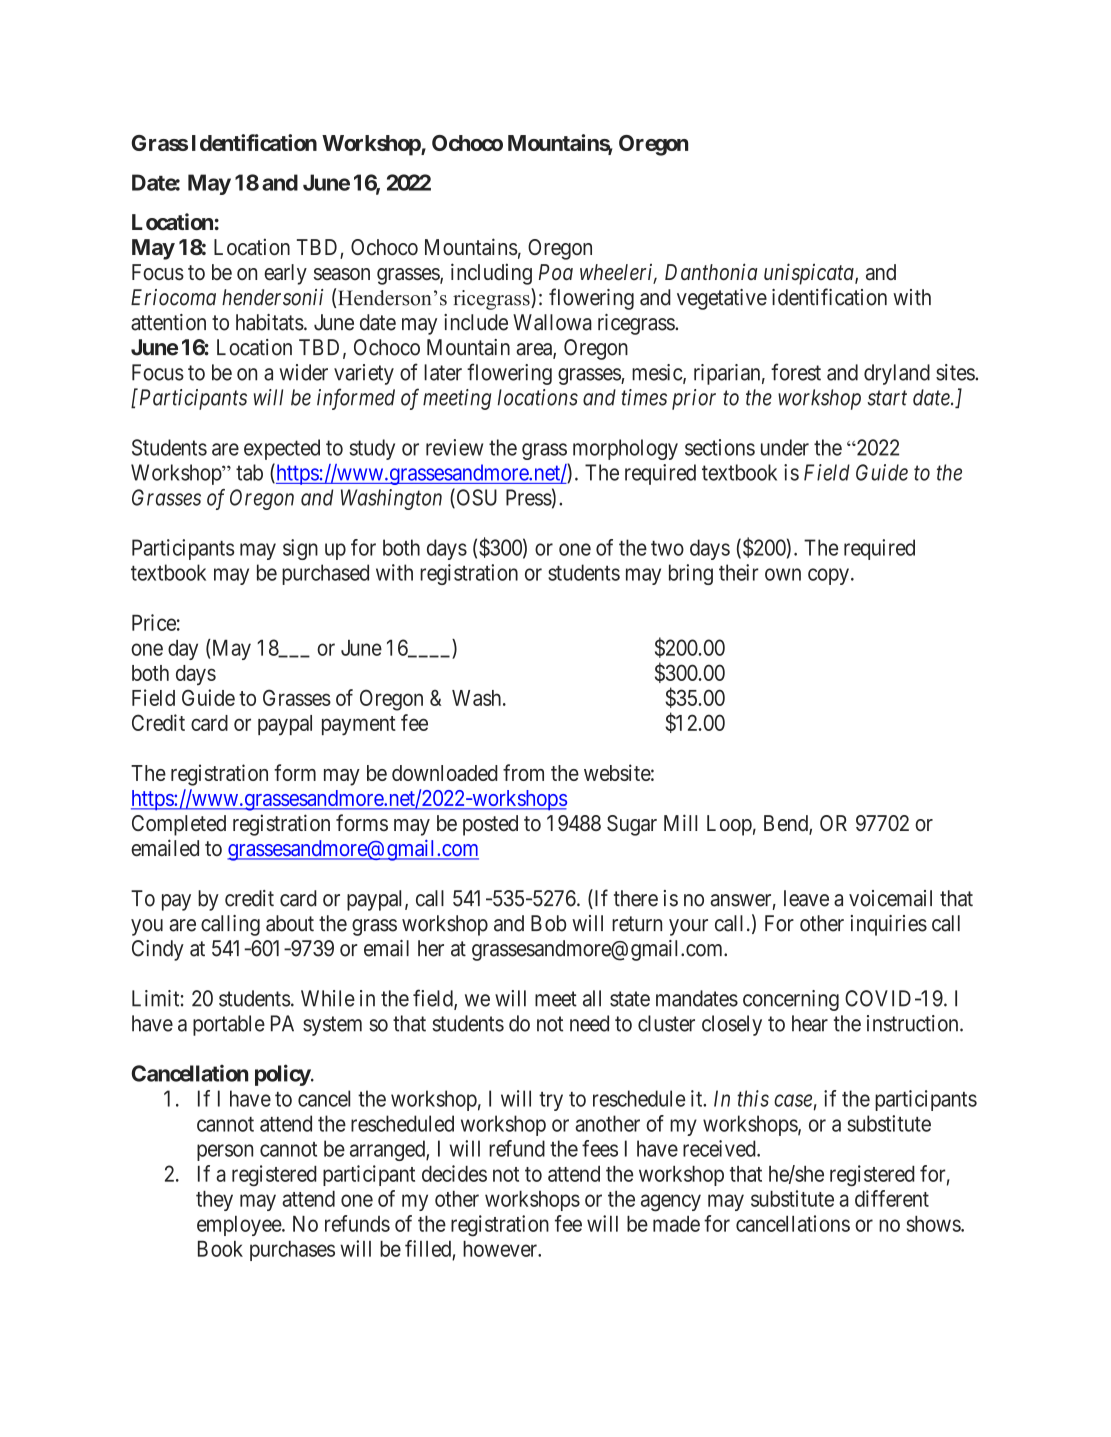 The image size is (1111, 1437). I want to click on dryland, so click(897, 374).
